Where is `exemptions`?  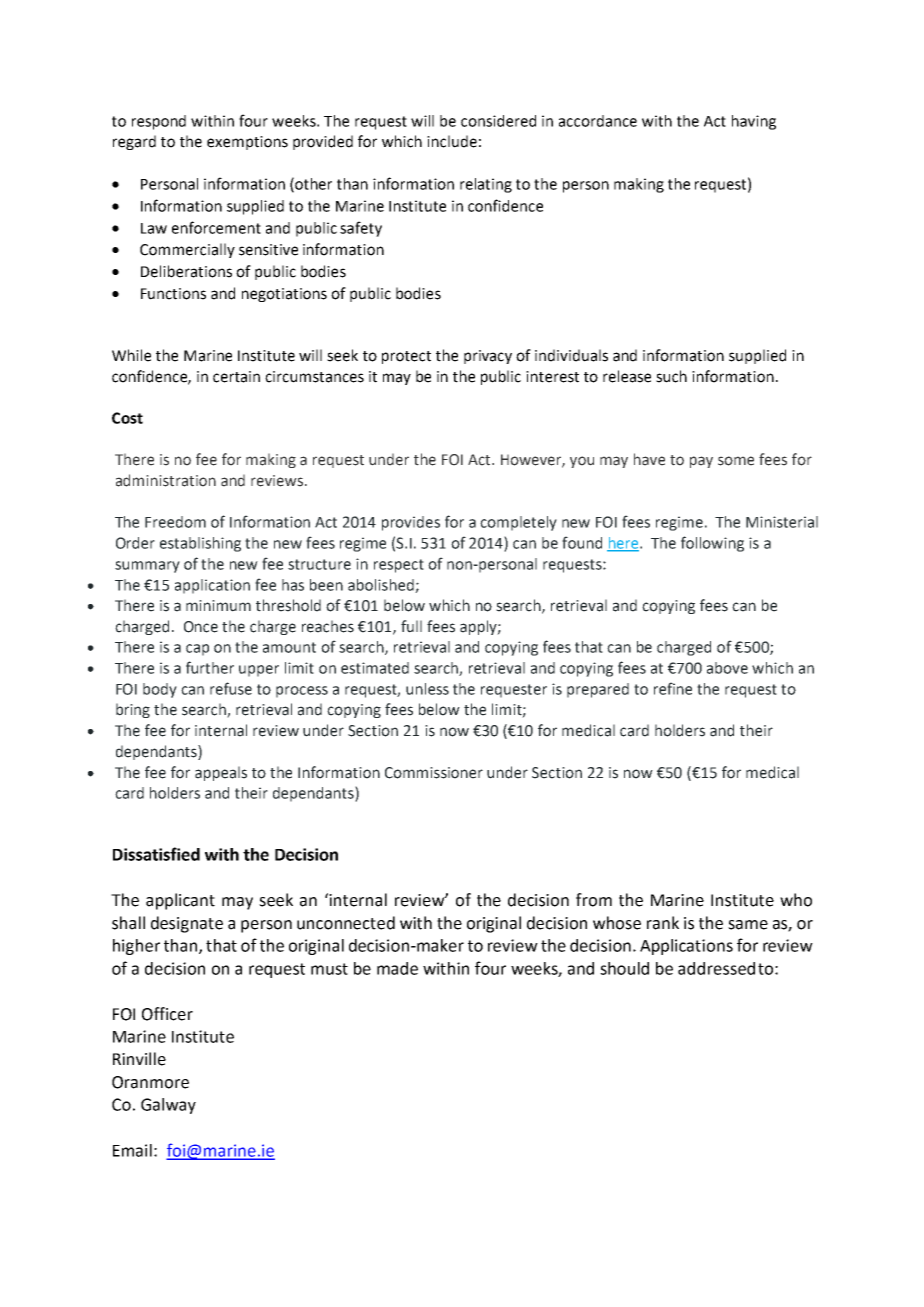
exemptions is located at coordinates (247, 143).
